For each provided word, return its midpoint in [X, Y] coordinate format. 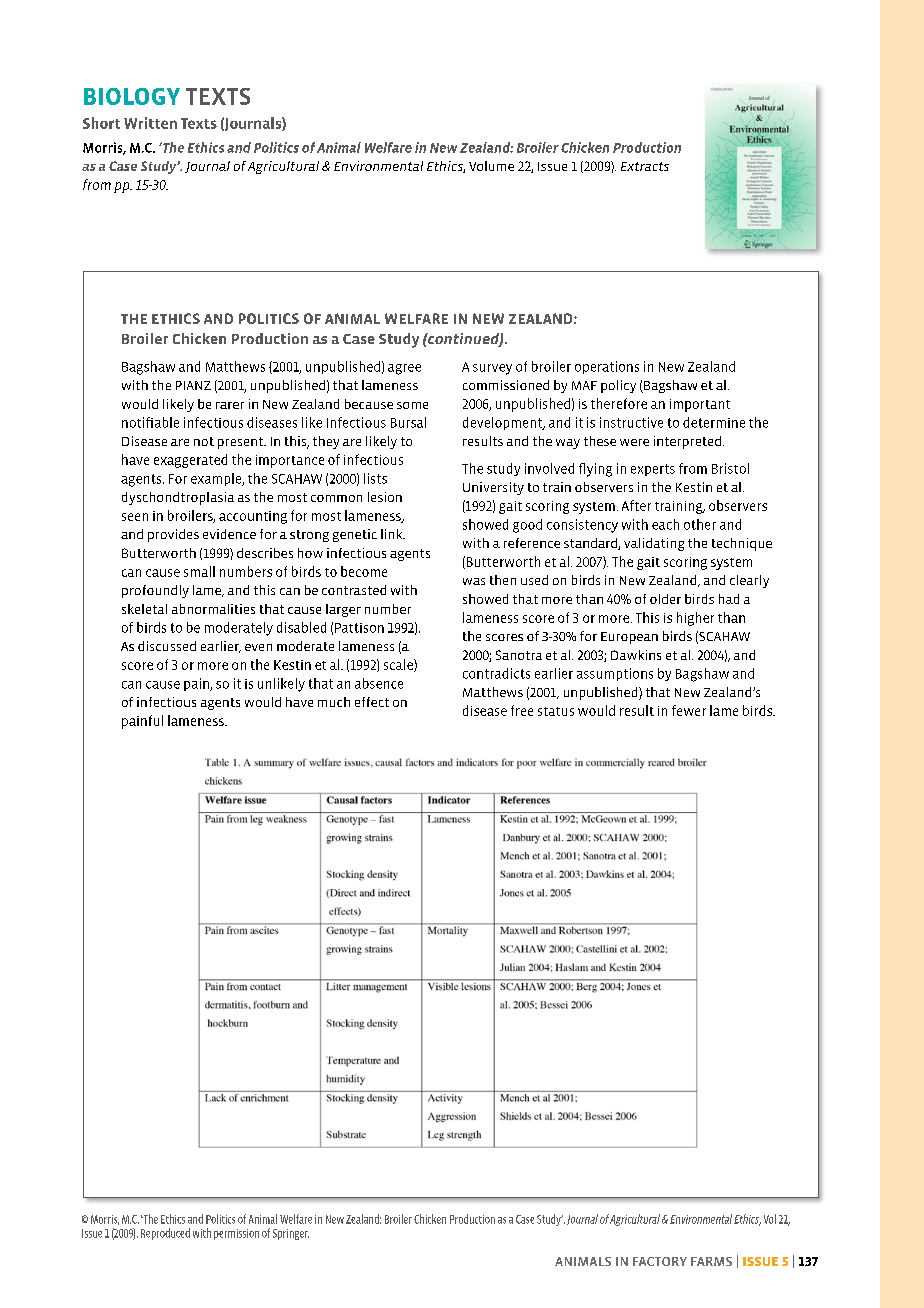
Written [150, 123]
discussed [167, 646]
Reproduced [165, 1234]
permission [236, 1234]
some [412, 405]
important [700, 405]
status [556, 711]
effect [372, 702]
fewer [689, 710]
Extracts [645, 166]
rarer [230, 405]
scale [399, 665]
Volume [491, 166]
